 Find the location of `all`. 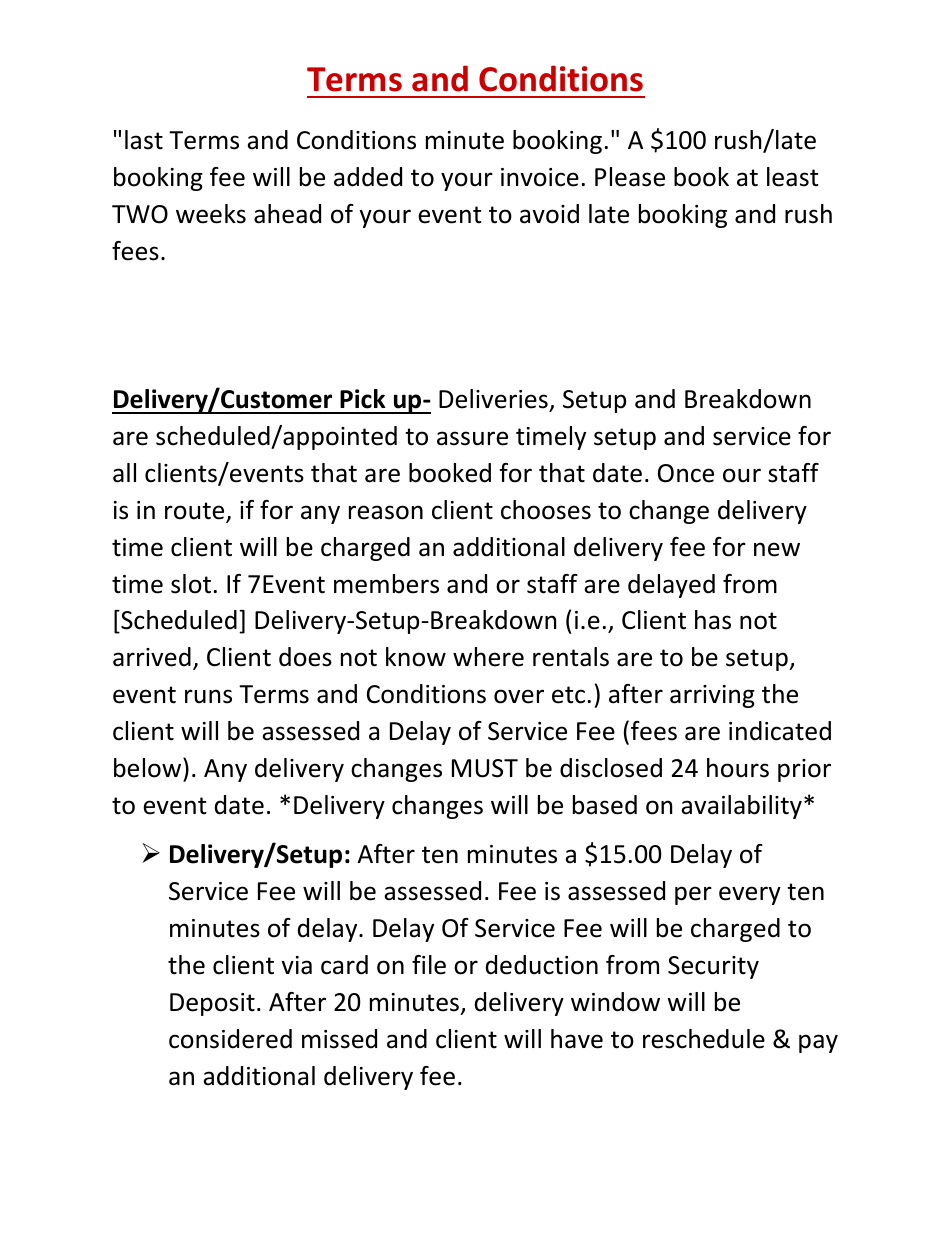

all is located at coordinates (124, 473).
